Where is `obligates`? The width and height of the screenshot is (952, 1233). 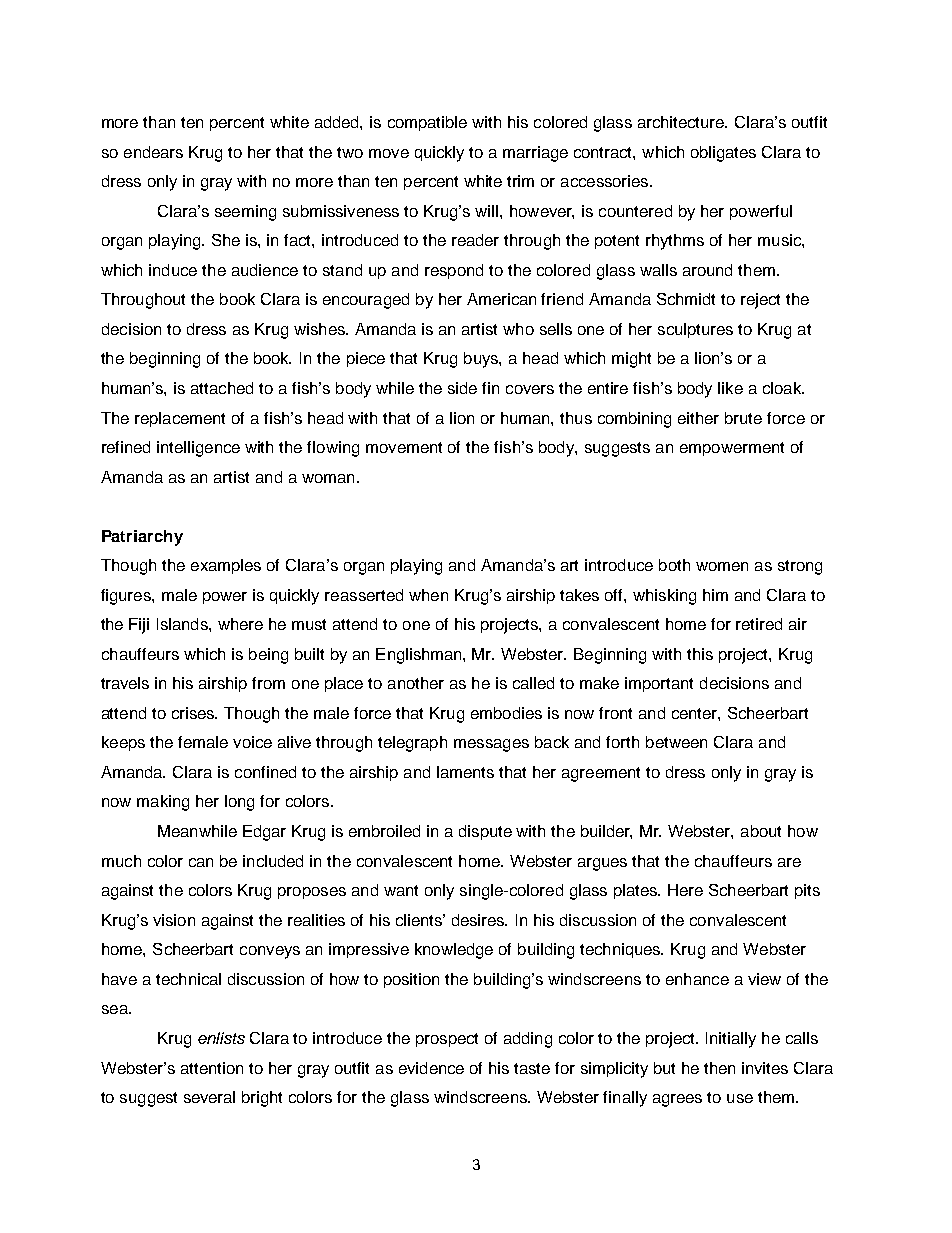
obligates is located at coordinates (723, 154).
